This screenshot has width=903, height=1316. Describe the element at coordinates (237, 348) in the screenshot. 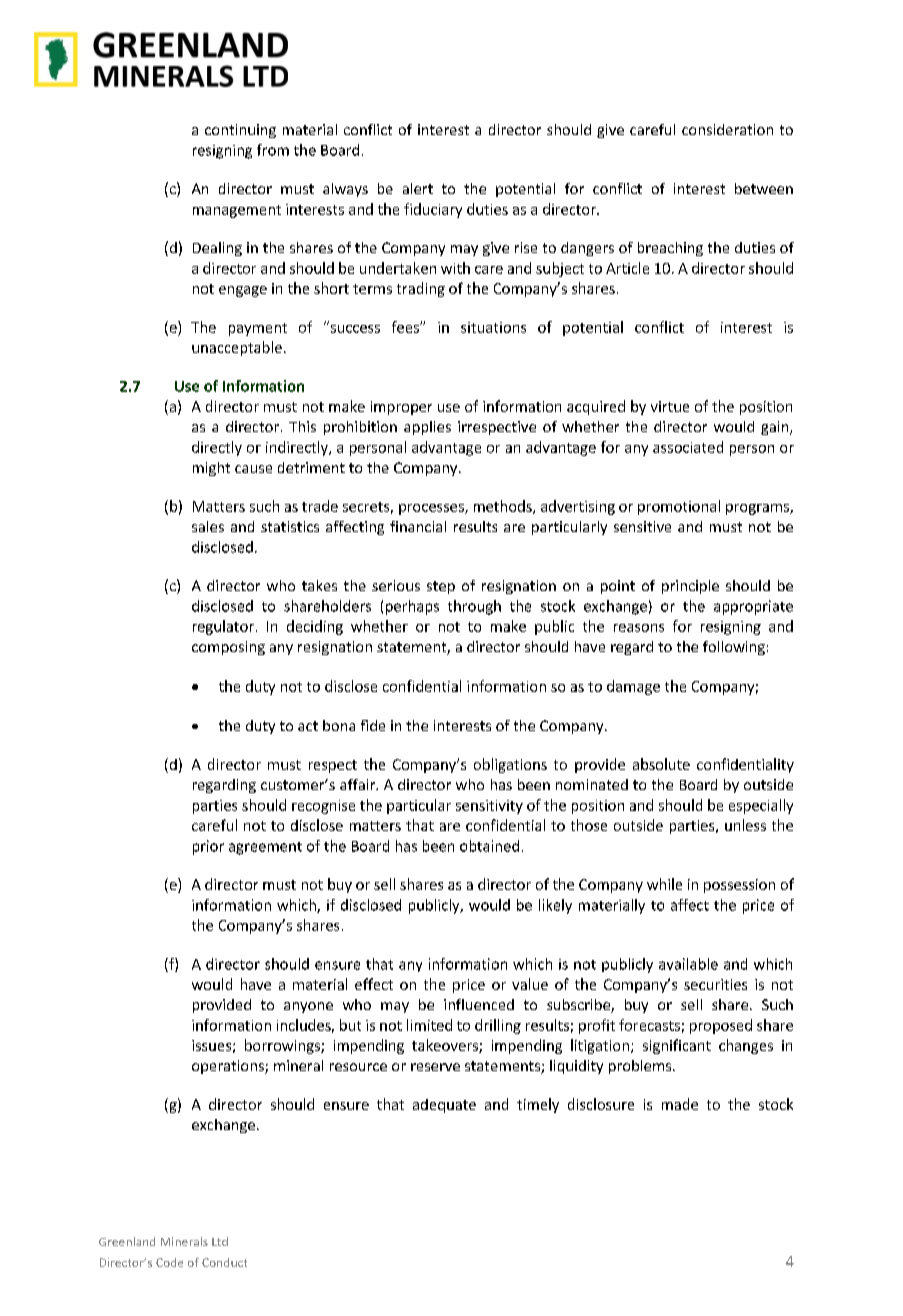

I see `unacceptable` at that location.
